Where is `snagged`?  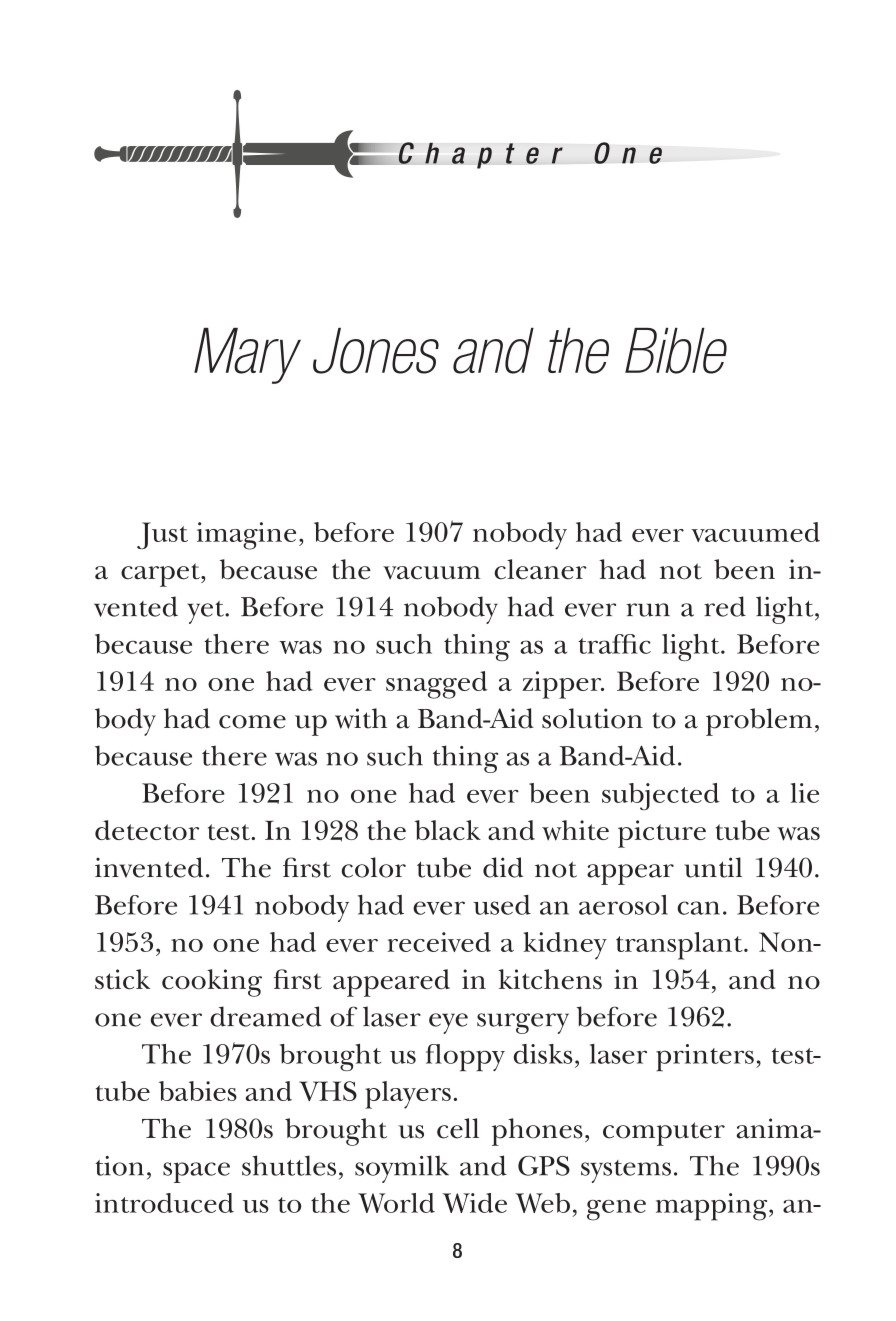 snagged is located at coordinates (436, 685).
